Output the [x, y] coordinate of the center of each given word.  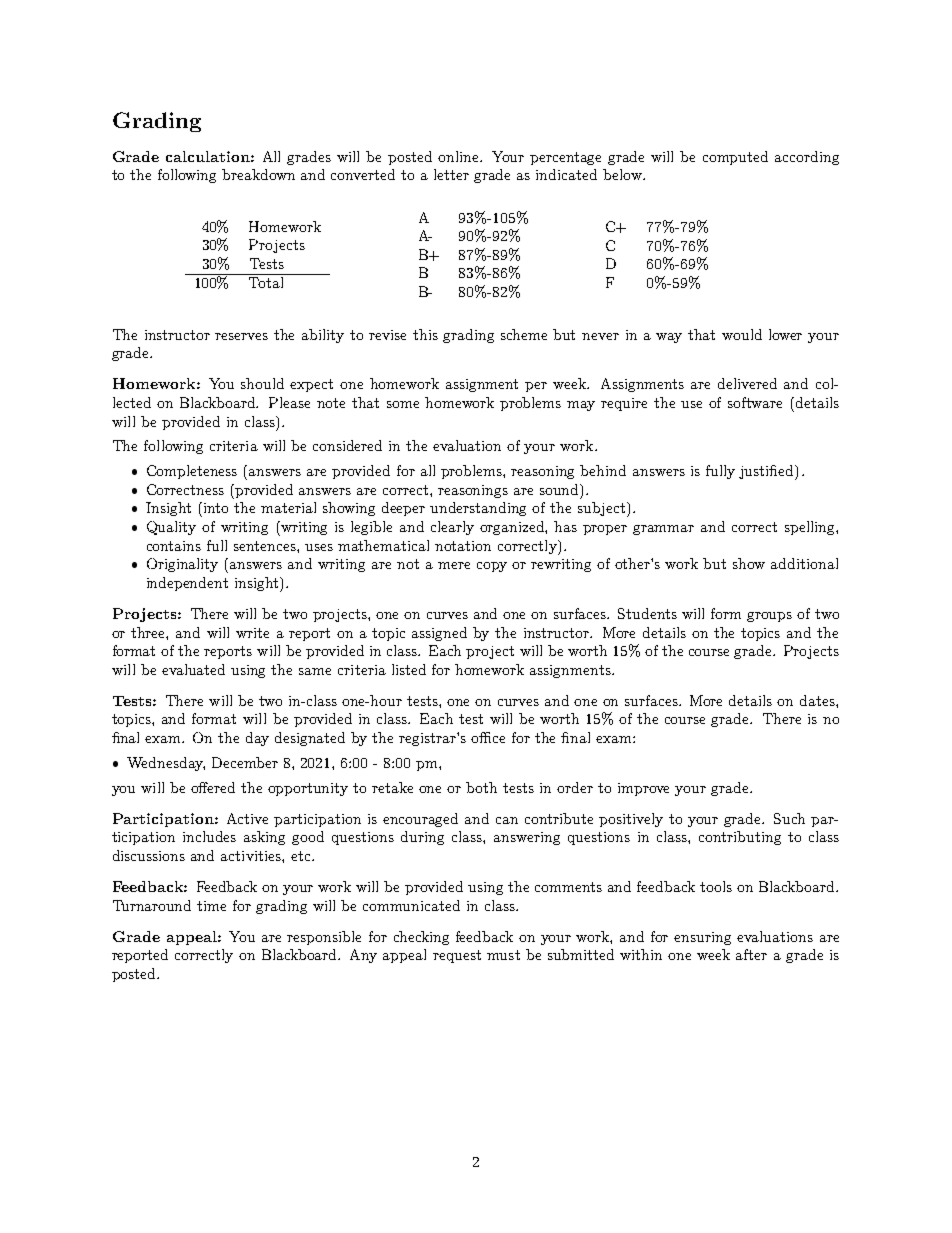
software [755, 402]
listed [409, 669]
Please [289, 402]
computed [735, 158]
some [403, 404]
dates [818, 700]
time [211, 906]
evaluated [193, 669]
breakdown [258, 174]
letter [451, 174]
